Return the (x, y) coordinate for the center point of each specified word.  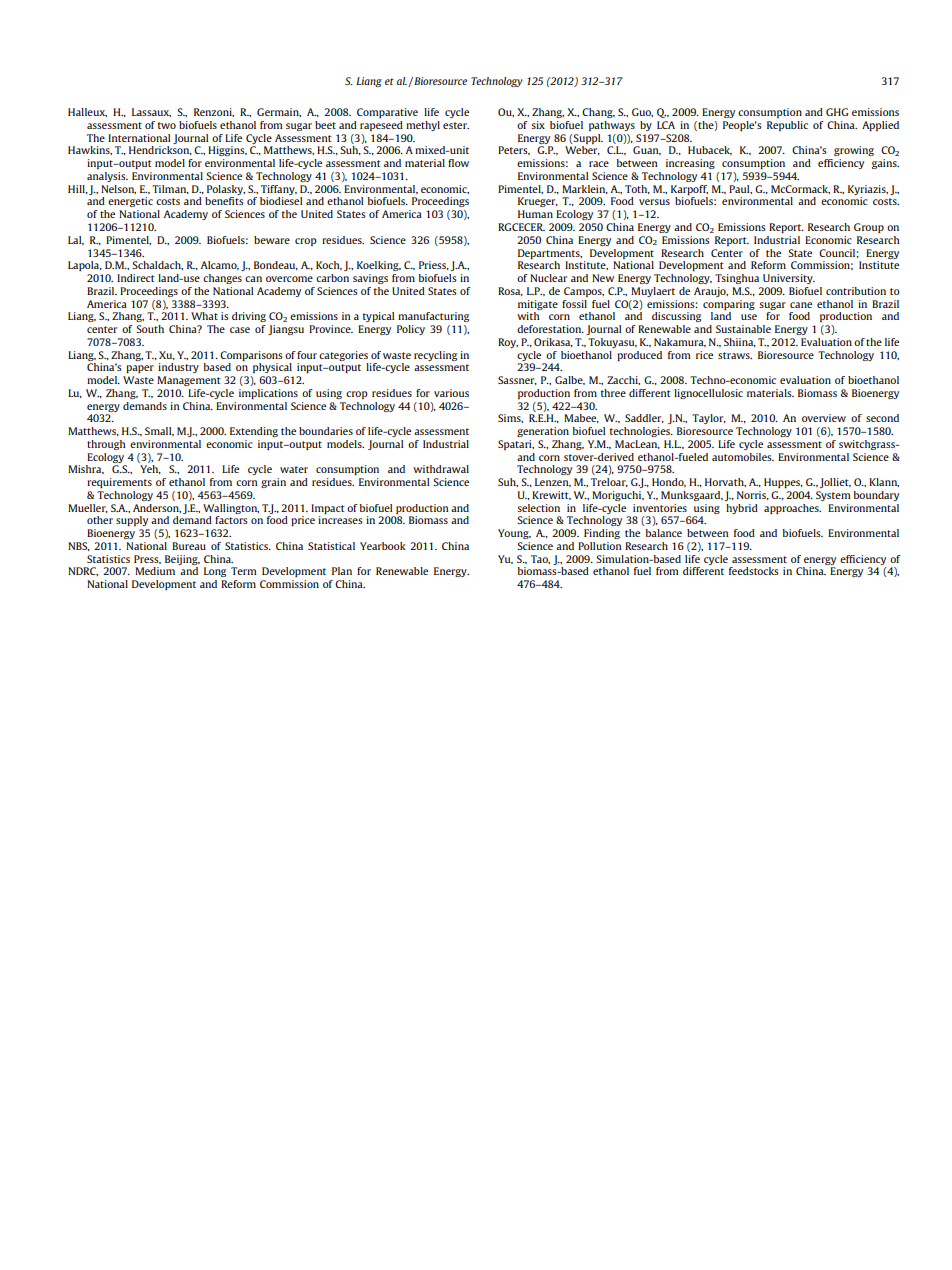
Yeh (150, 469)
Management (189, 381)
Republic (787, 126)
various (451, 393)
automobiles (743, 457)
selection (538, 508)
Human (535, 214)
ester (456, 125)
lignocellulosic (708, 394)
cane (801, 305)
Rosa (510, 291)
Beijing (182, 560)
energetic (130, 202)
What (204, 316)
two (167, 125)
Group (869, 228)
